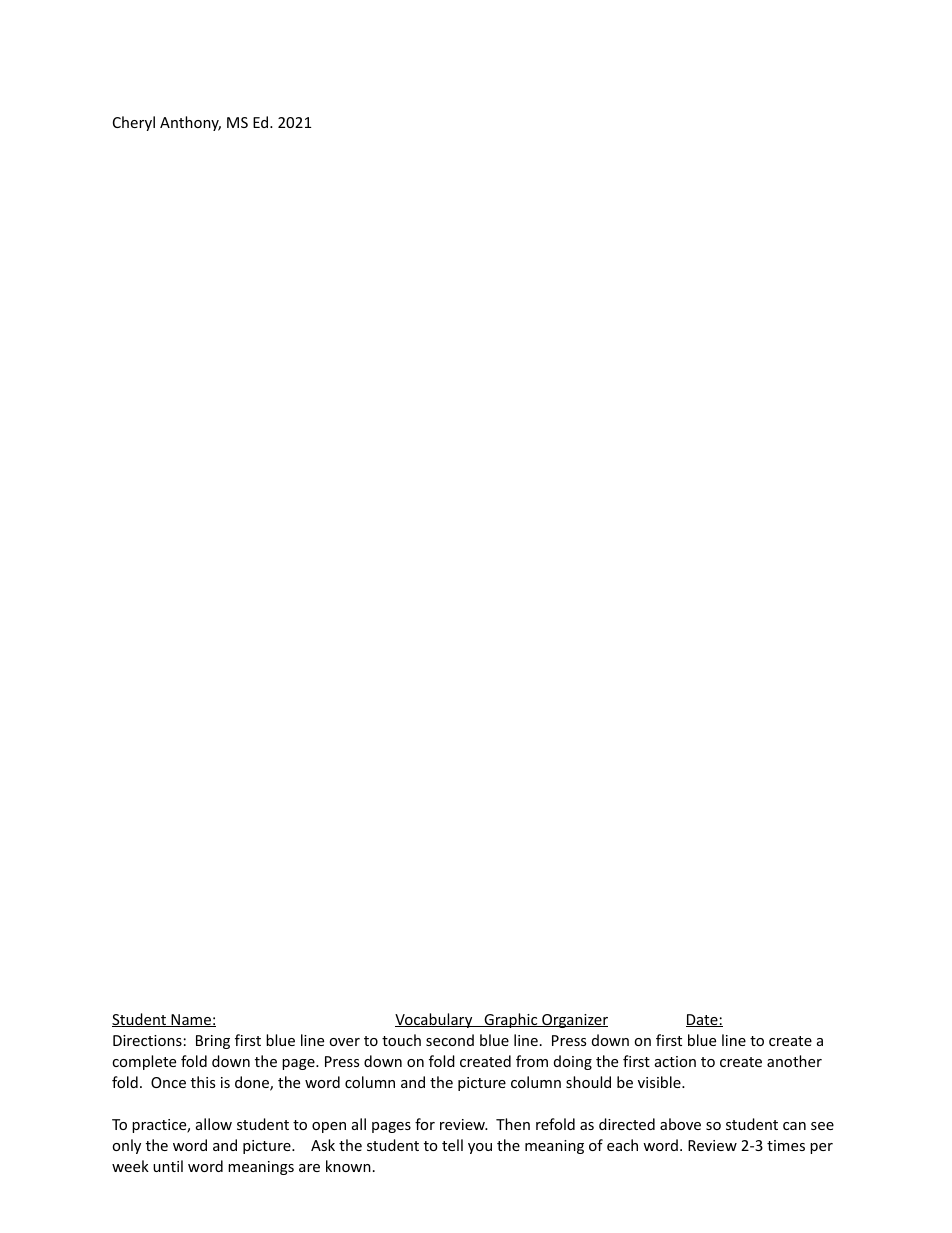 The image size is (952, 1233). What do you see at coordinates (190, 123) in the image?
I see `Anthony` at bounding box center [190, 123].
